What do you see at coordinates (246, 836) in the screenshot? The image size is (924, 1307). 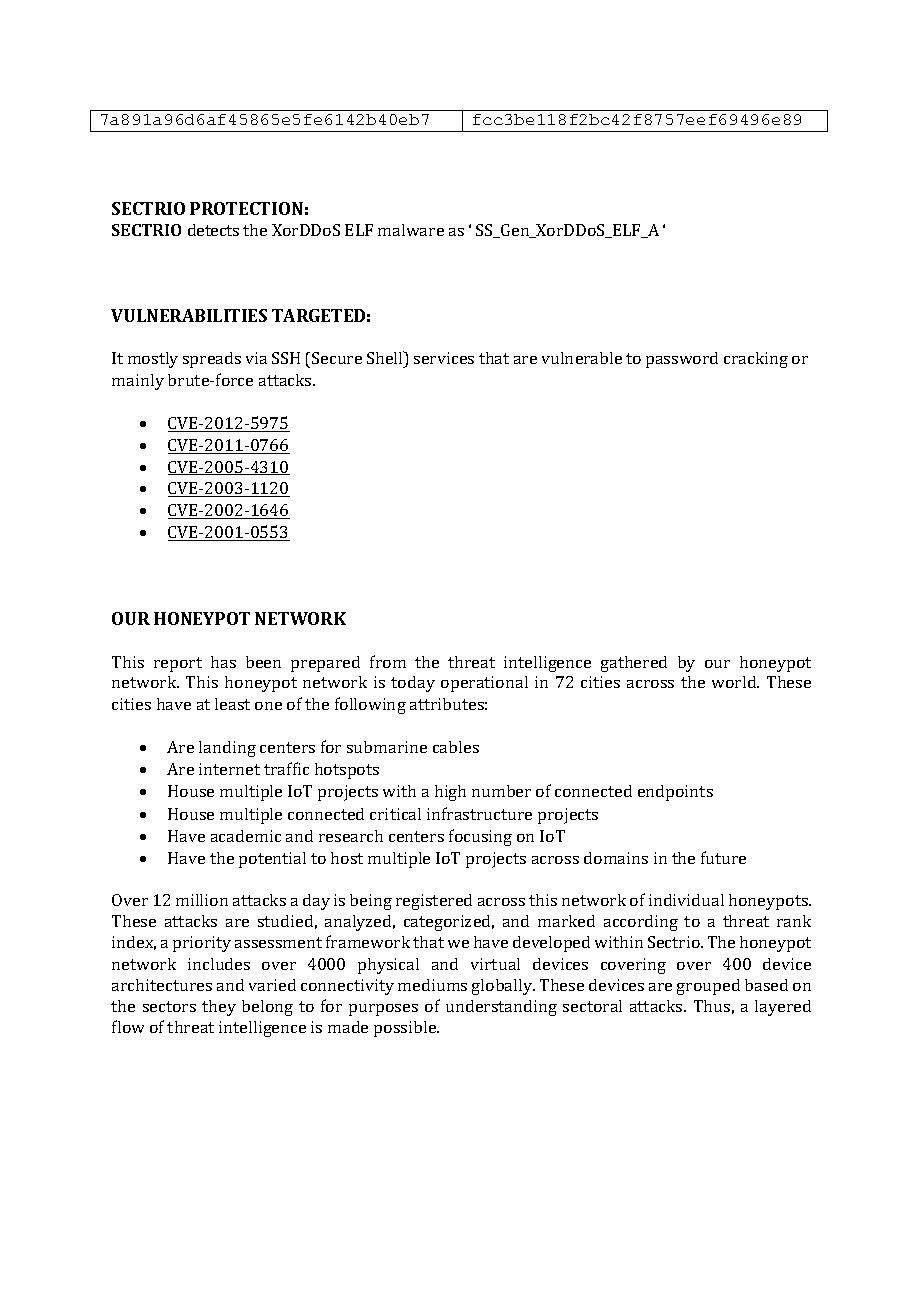 I see `academic` at bounding box center [246, 836].
